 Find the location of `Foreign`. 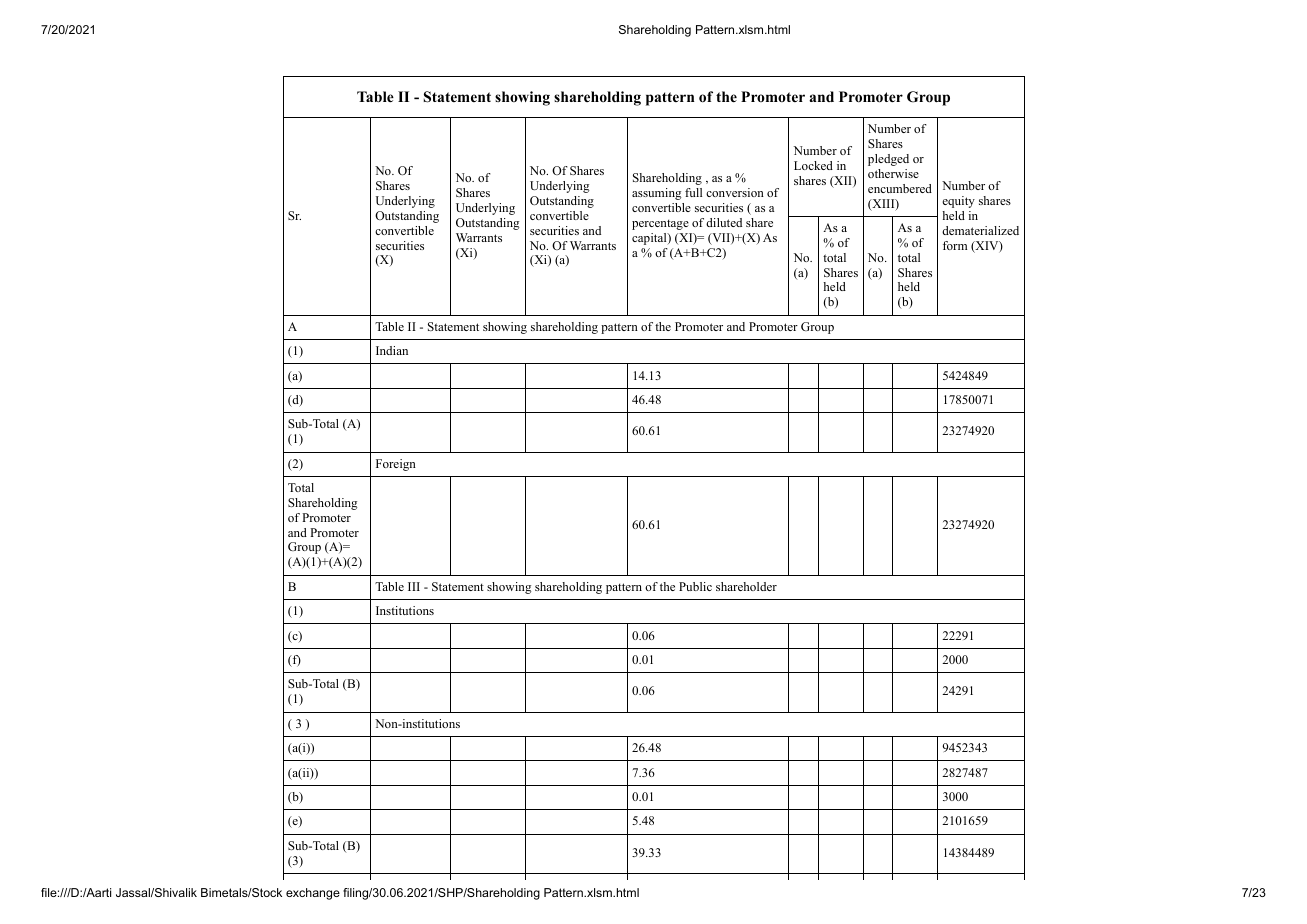

Foreign is located at coordinates (396, 465).
